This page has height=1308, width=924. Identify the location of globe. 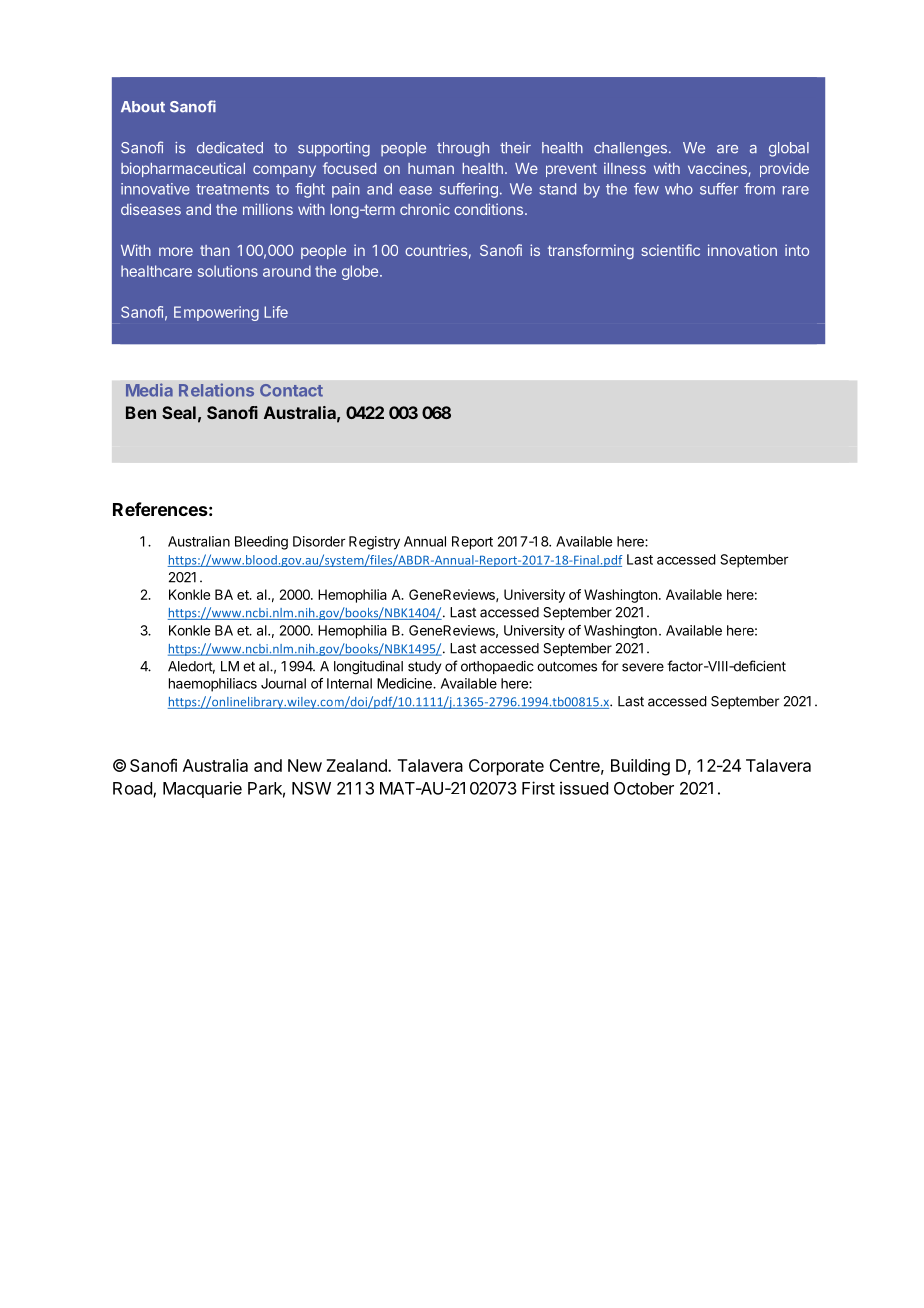
(361, 272).
